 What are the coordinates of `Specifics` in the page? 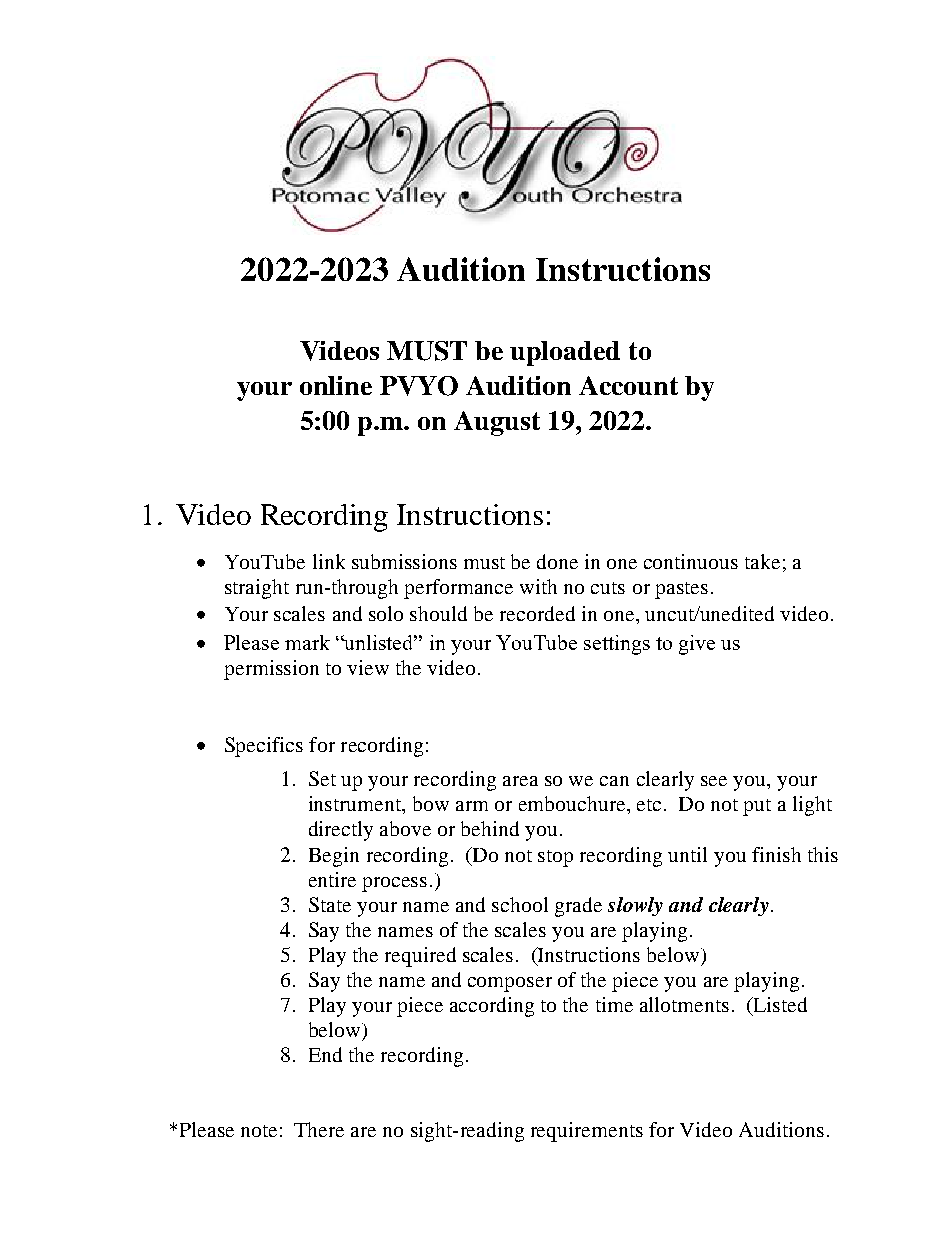 It's located at (264, 747).
